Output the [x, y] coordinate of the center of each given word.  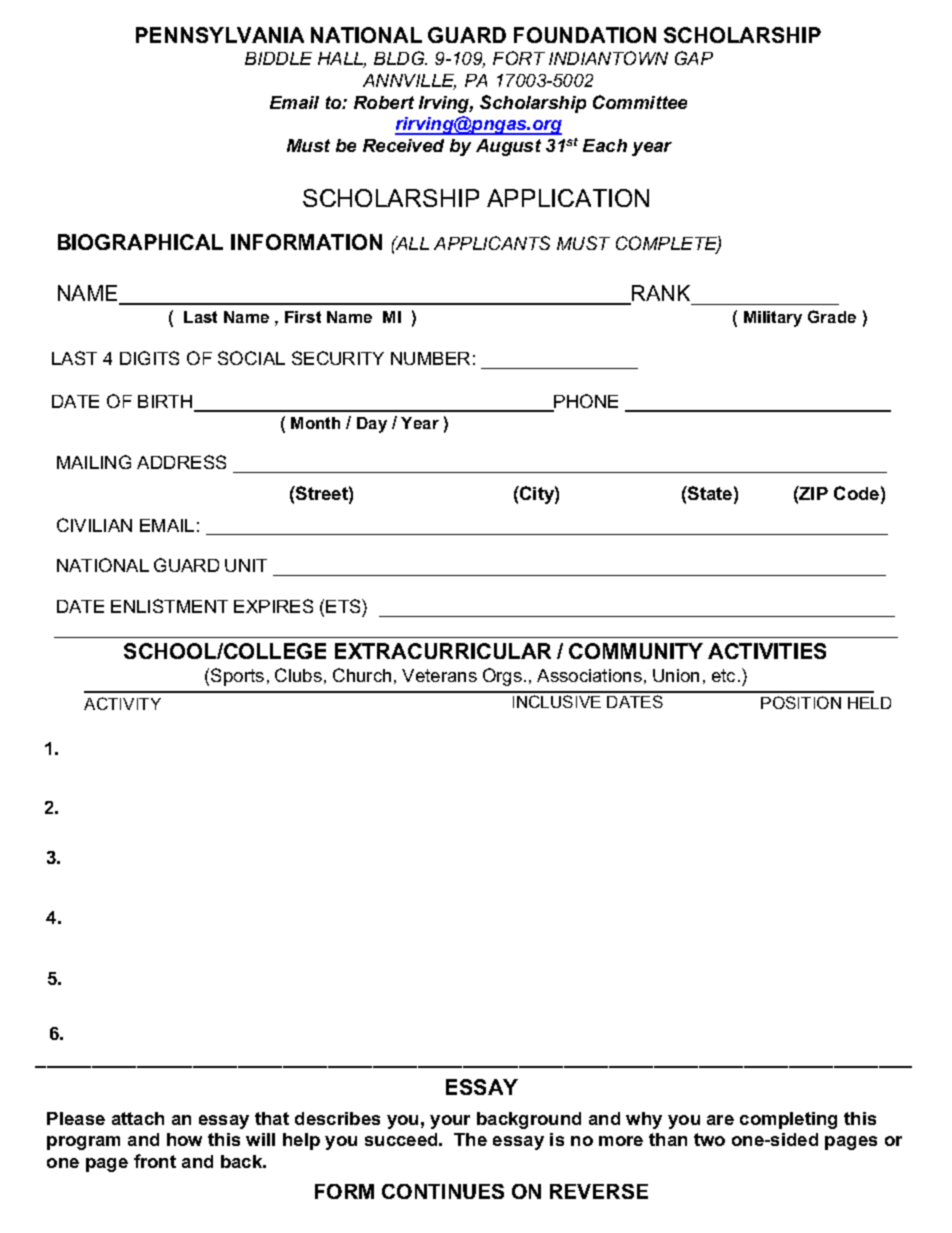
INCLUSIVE [557, 701]
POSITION [801, 702]
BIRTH [166, 403]
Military [773, 319]
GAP [694, 58]
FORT [519, 58]
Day [372, 425]
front [155, 1161]
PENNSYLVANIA [220, 35]
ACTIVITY [122, 703]
